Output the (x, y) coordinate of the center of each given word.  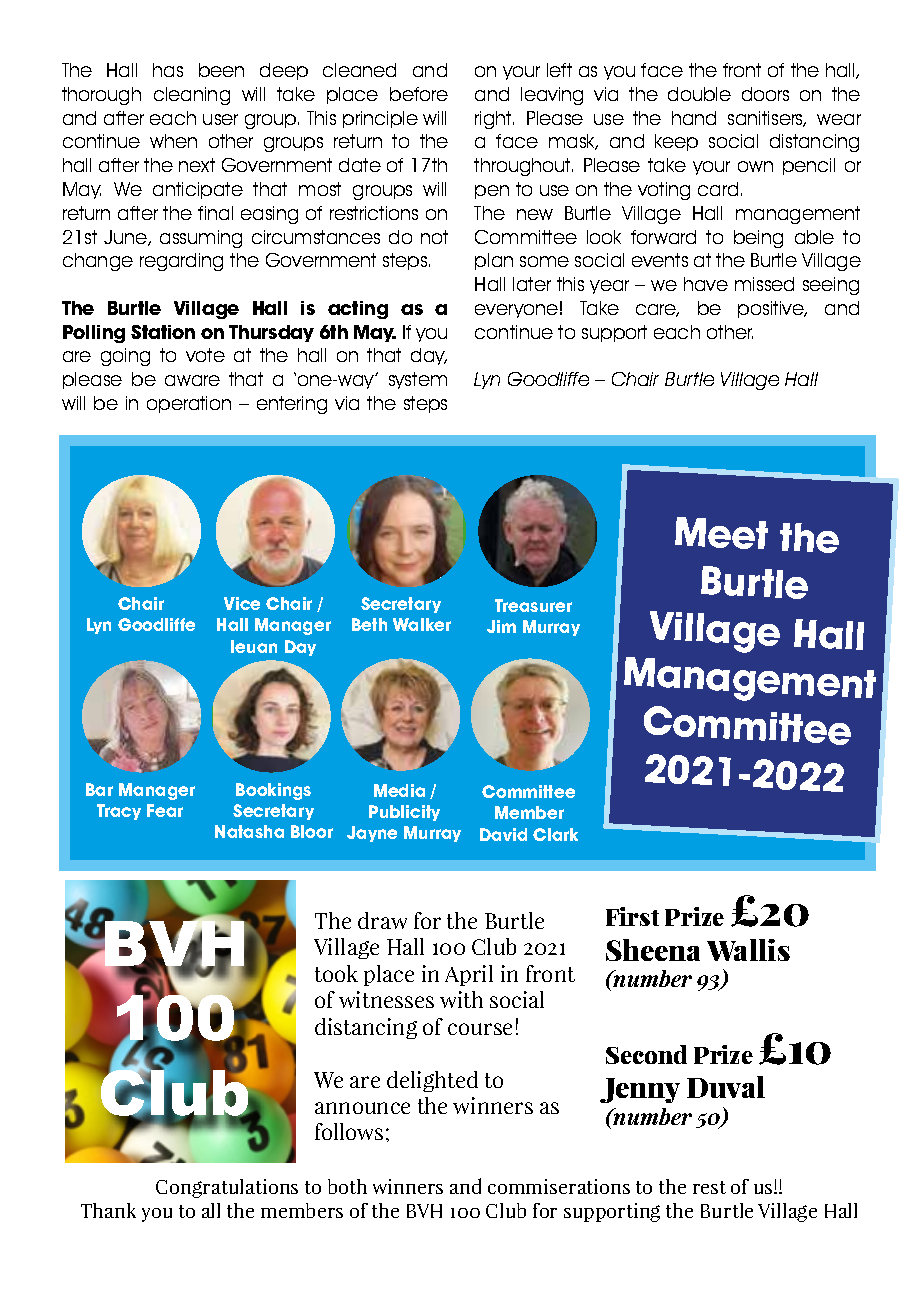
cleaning (192, 96)
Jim (501, 626)
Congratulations (227, 1188)
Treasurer (533, 605)
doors (765, 94)
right (494, 120)
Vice (242, 603)
